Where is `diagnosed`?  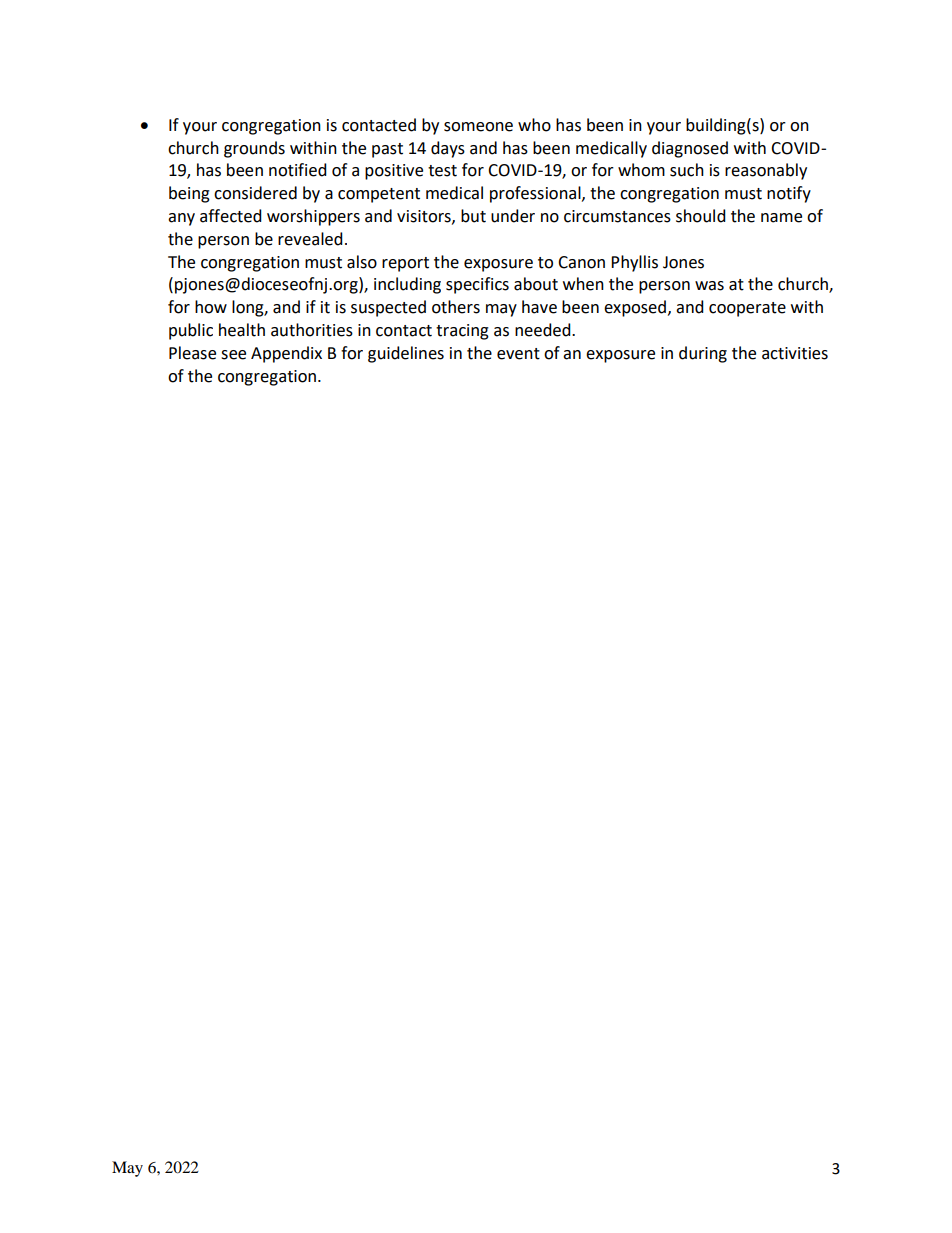
diagnosed is located at coordinates (690, 149).
